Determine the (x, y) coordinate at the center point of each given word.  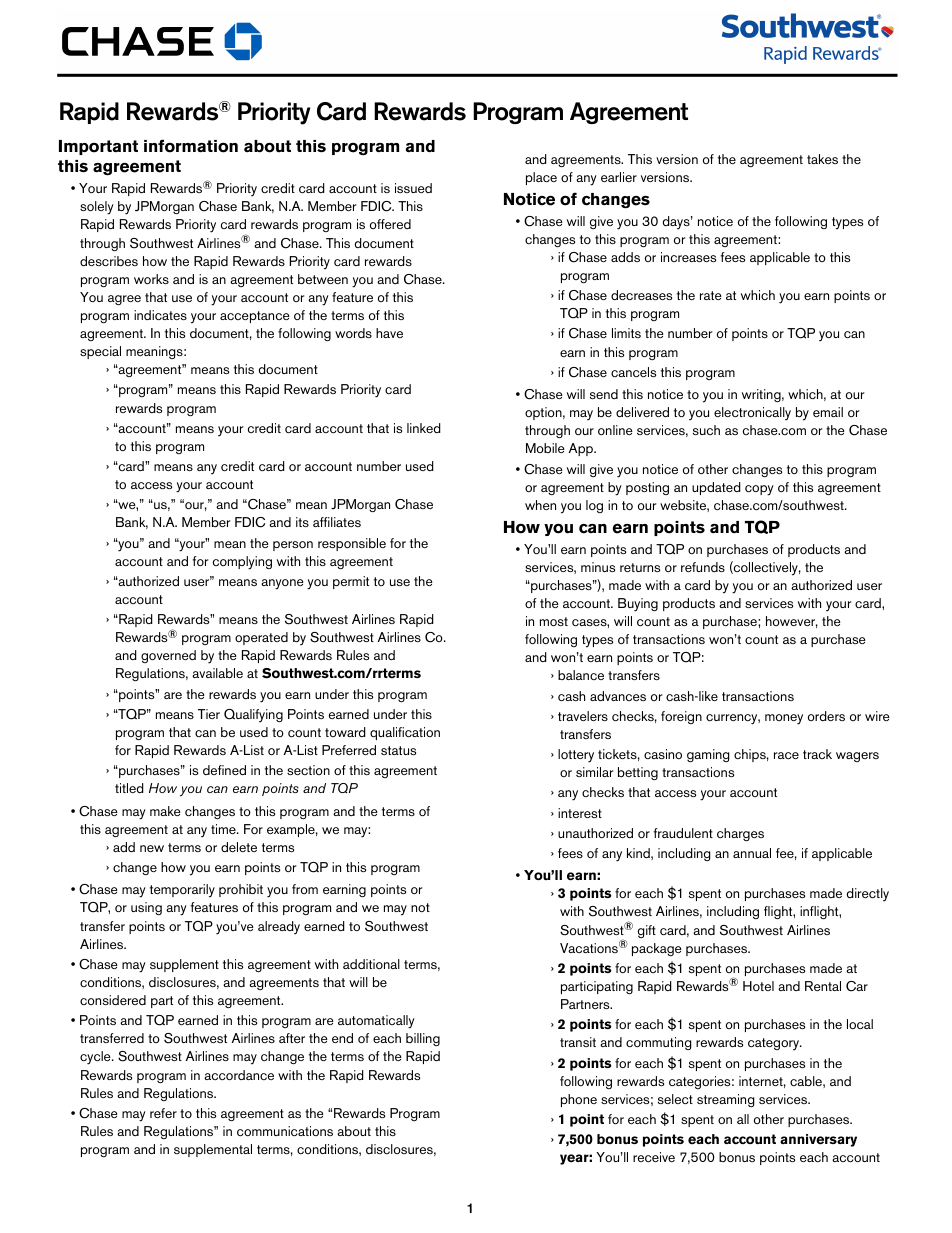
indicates (160, 315)
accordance (239, 1075)
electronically (752, 414)
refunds (703, 567)
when (540, 505)
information (191, 146)
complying (242, 563)
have (389, 333)
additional (371, 964)
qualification (405, 733)
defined (224, 770)
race (786, 755)
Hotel (758, 986)
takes (822, 159)
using (146, 908)
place (541, 178)
